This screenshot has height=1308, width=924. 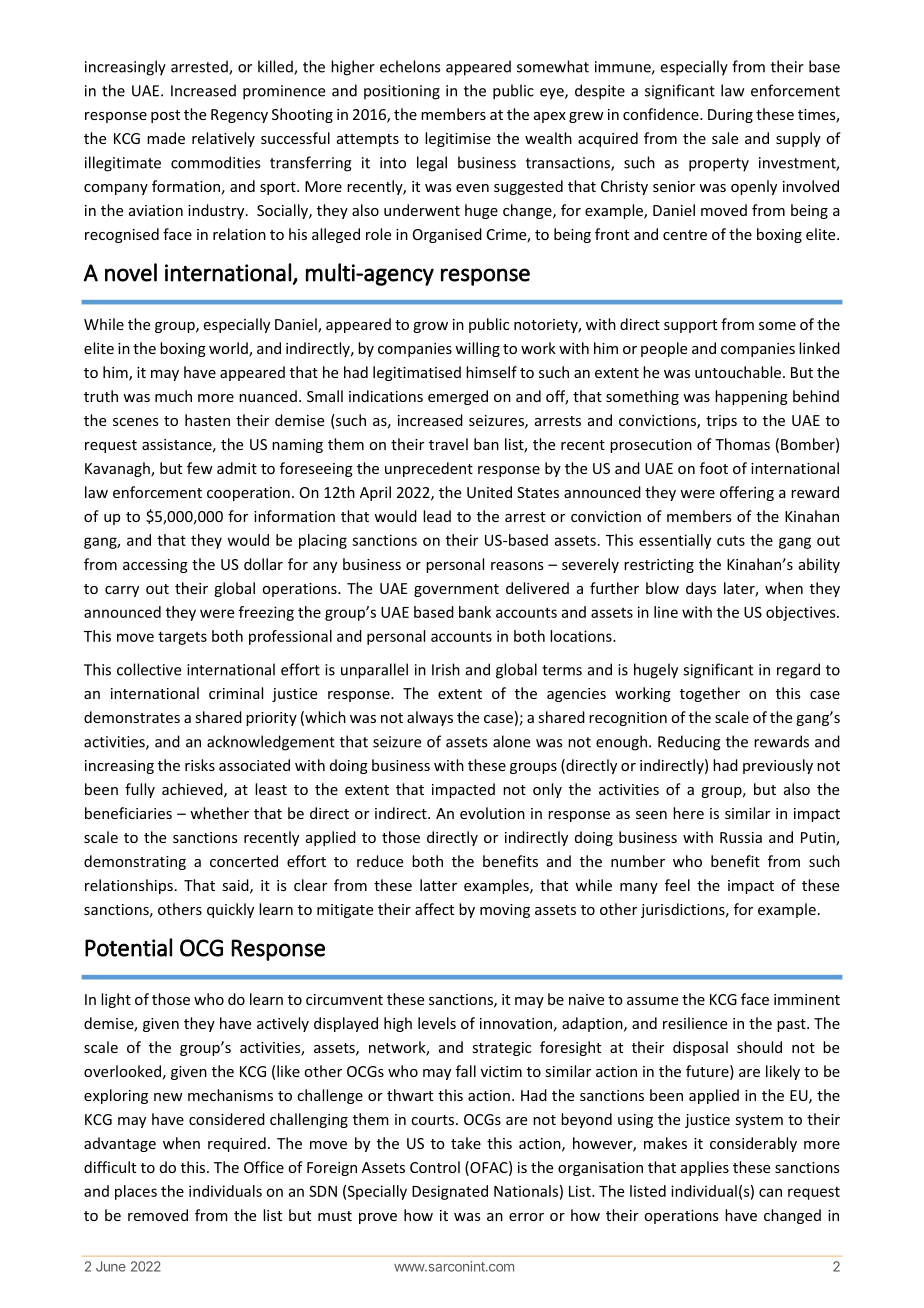 What do you see at coordinates (458, 397) in the screenshot?
I see `emerged` at bounding box center [458, 397].
